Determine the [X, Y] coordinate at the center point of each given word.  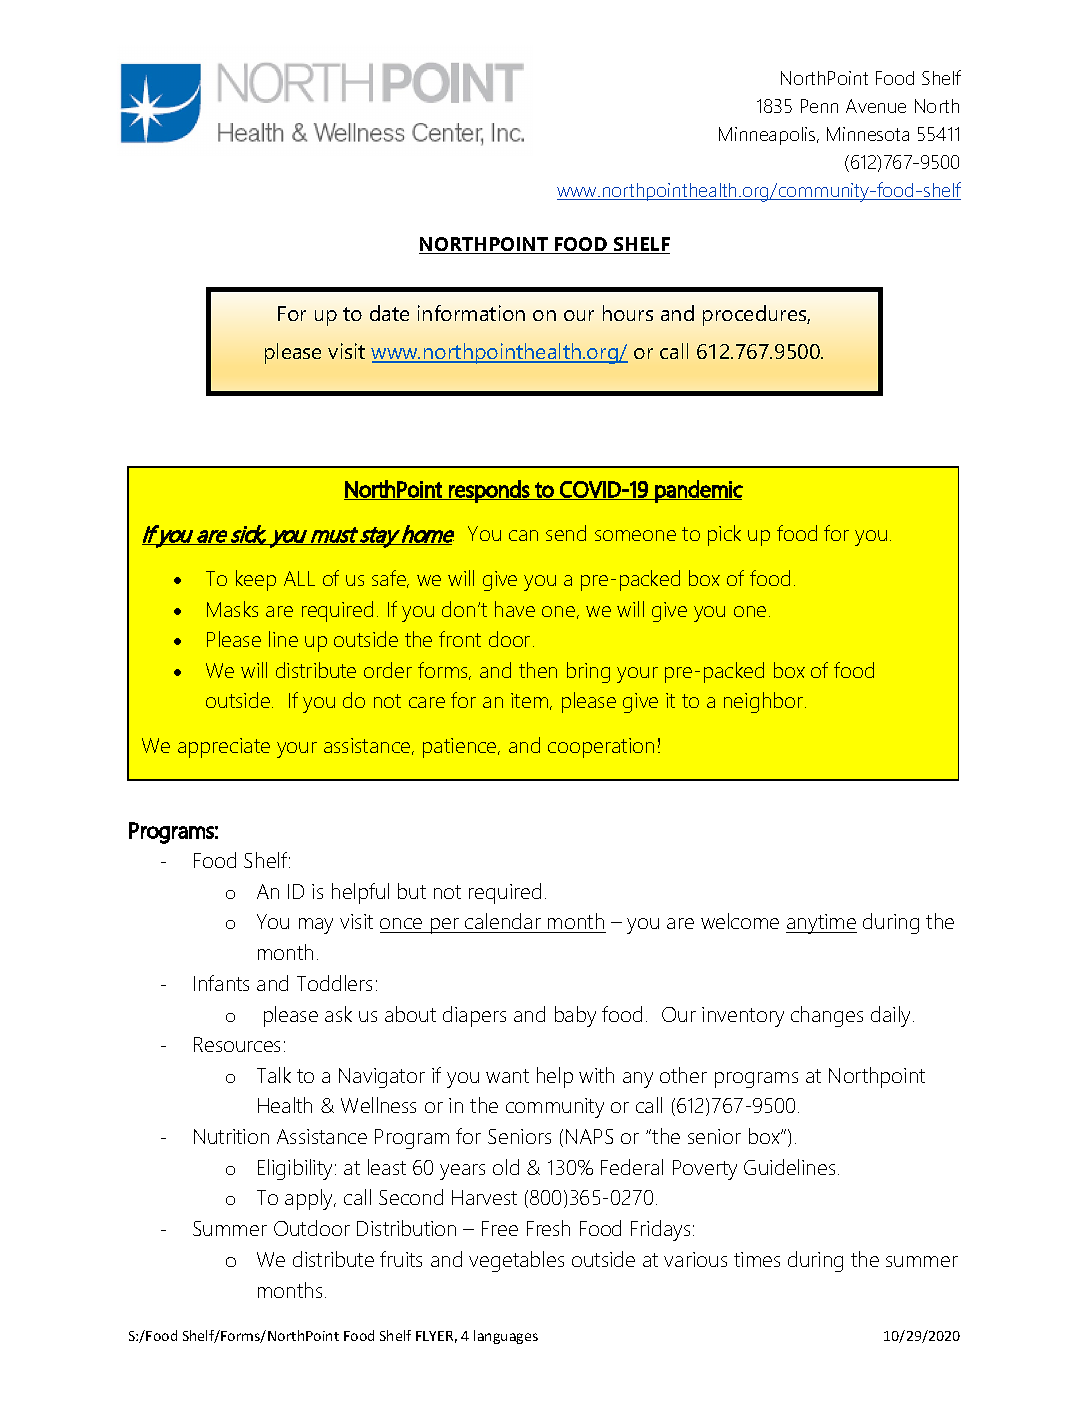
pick [724, 535]
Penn [819, 106]
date [389, 313]
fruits [401, 1259]
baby [575, 1016]
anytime [821, 924]
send [566, 533]
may [316, 926]
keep [256, 580]
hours [628, 313]
